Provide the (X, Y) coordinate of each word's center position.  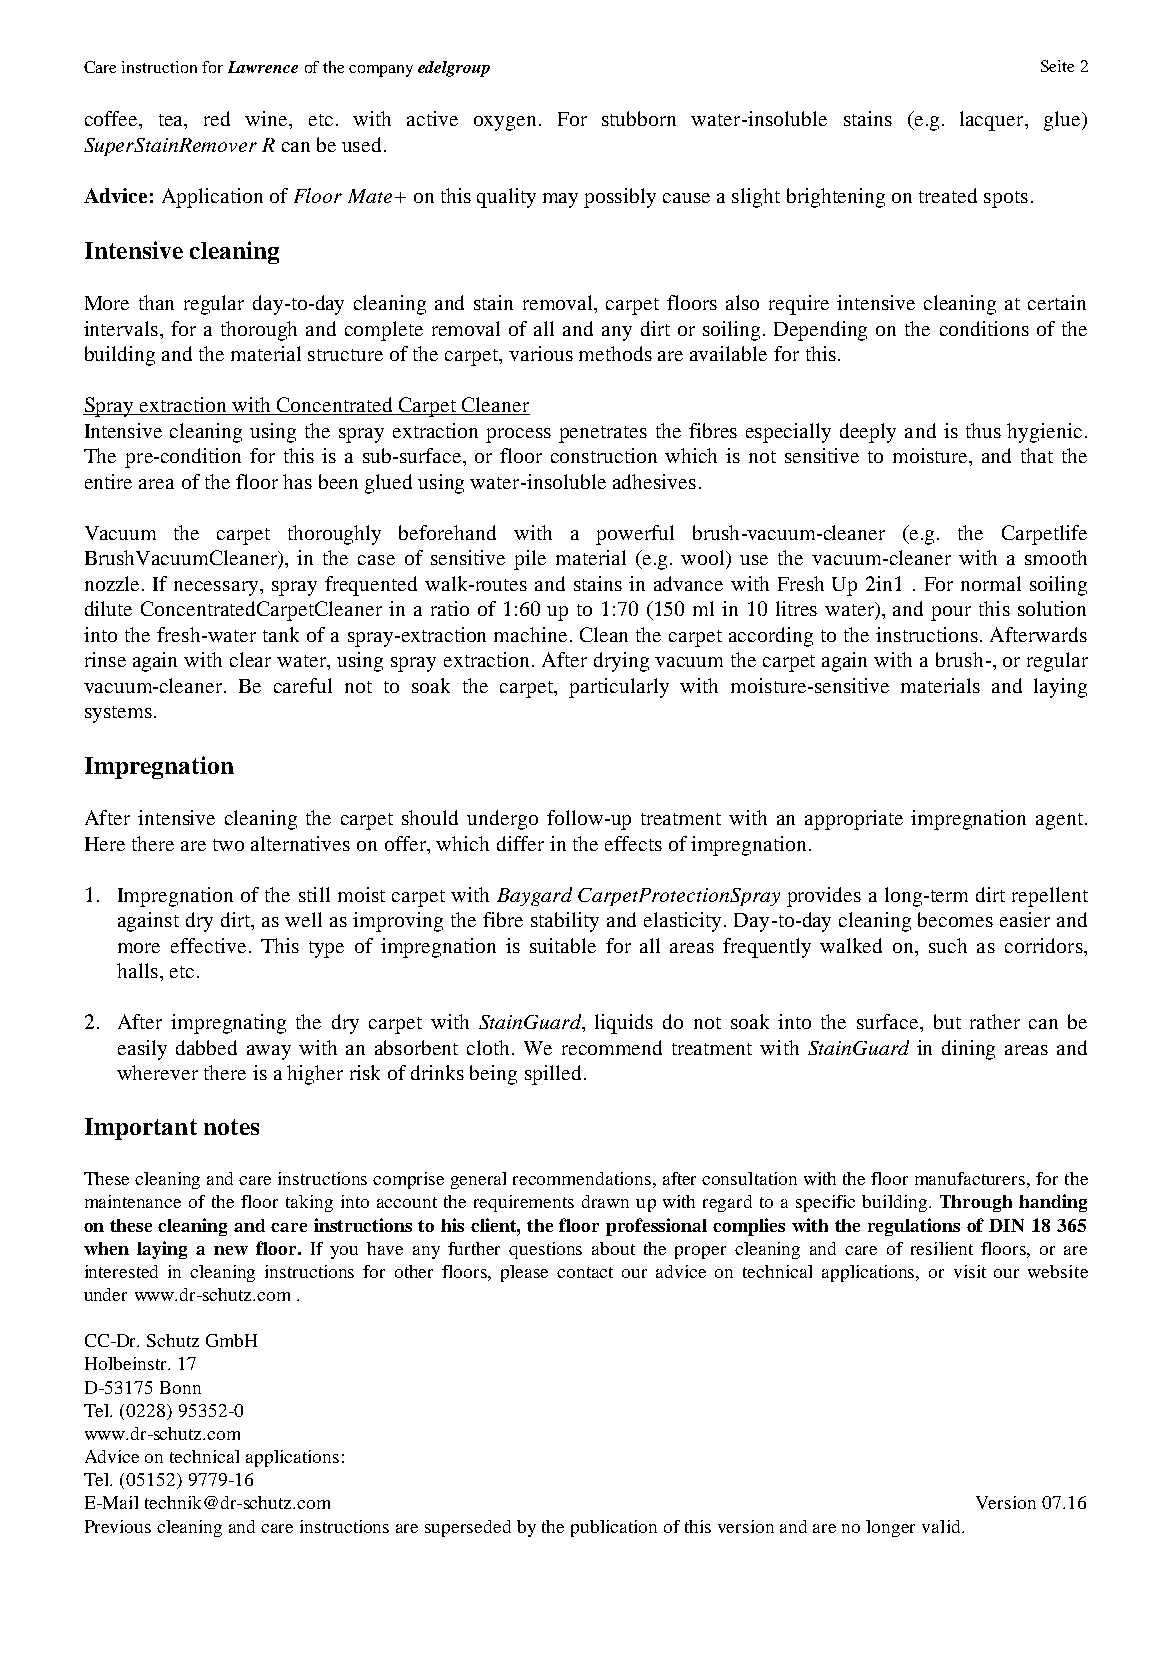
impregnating (228, 1024)
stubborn (639, 118)
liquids (624, 1024)
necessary (217, 588)
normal (991, 583)
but (947, 1021)
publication (614, 1528)
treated (948, 195)
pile (530, 560)
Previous (118, 1526)
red (217, 118)
